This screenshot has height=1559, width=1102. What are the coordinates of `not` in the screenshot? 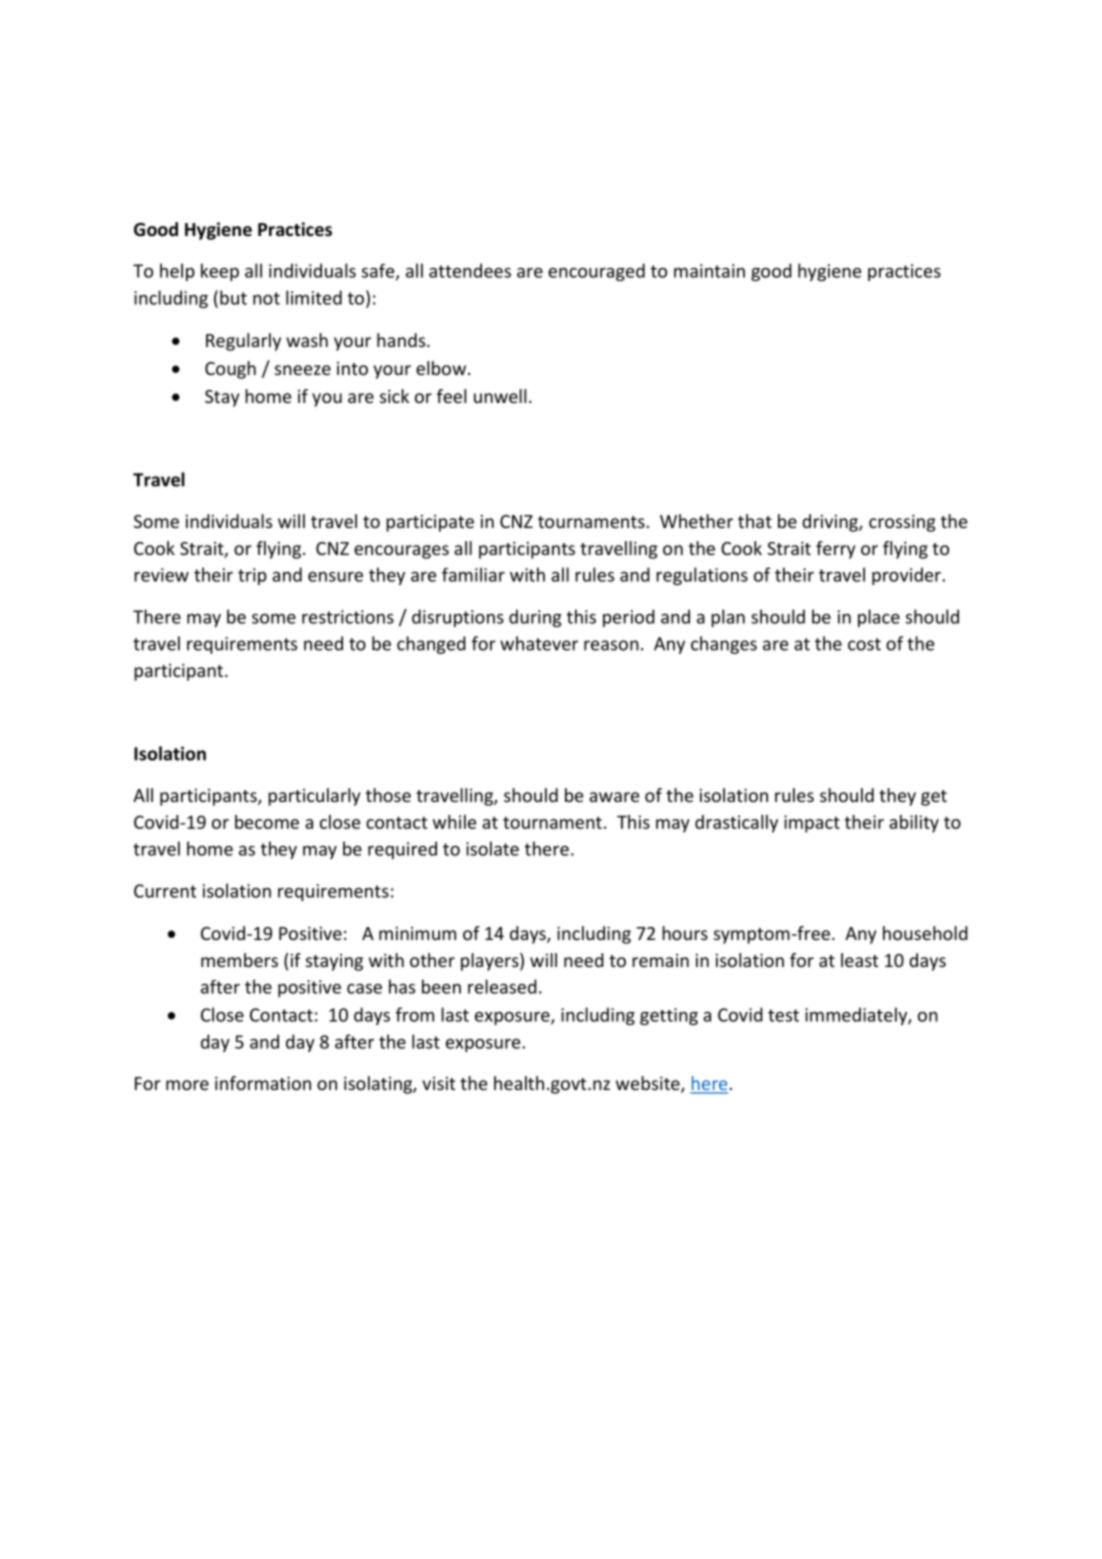 It's located at (266, 298).
